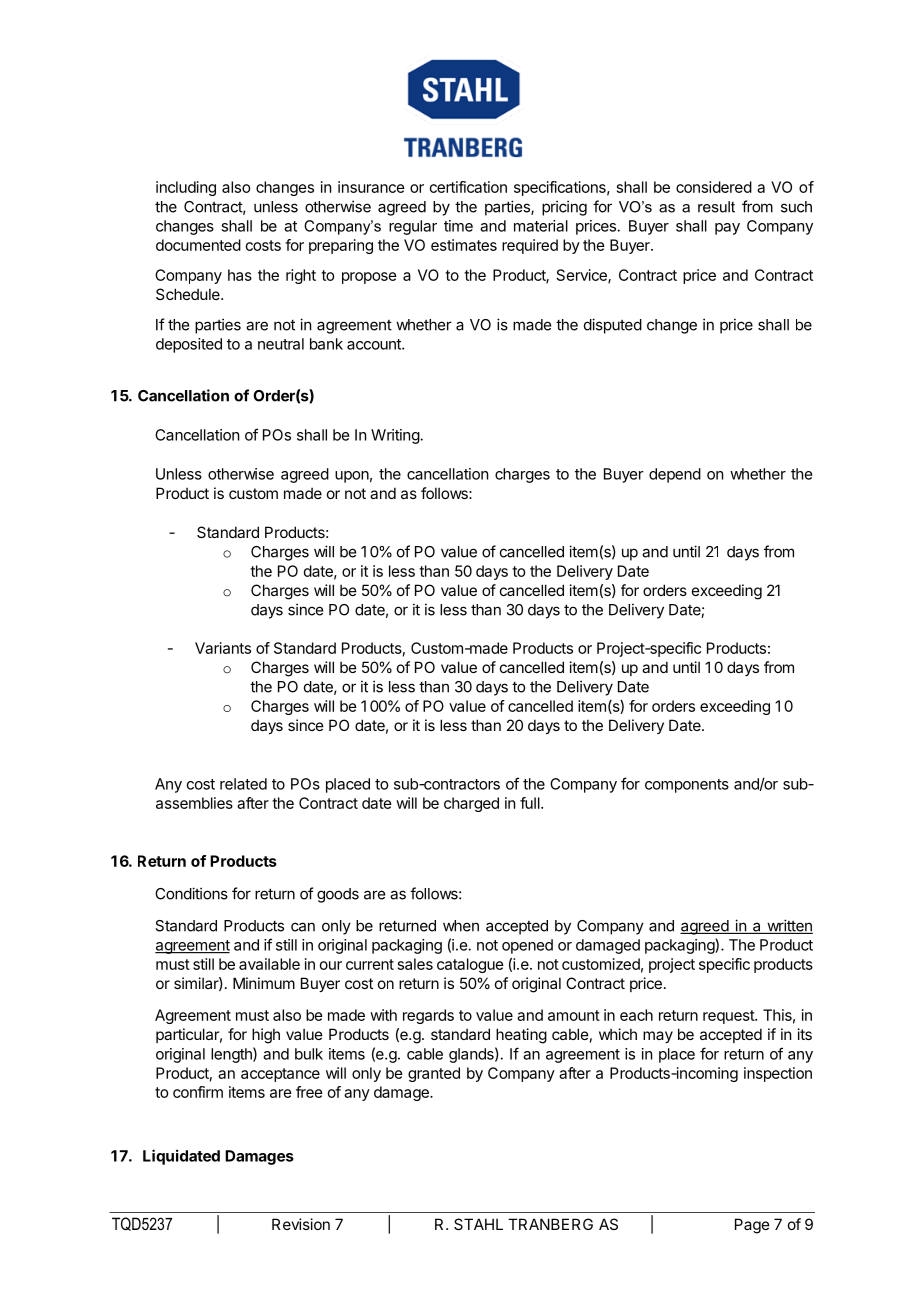 Image resolution: width=924 pixels, height=1308 pixels. Describe the element at coordinates (478, 1224) in the page. I see `STAHL` at that location.
